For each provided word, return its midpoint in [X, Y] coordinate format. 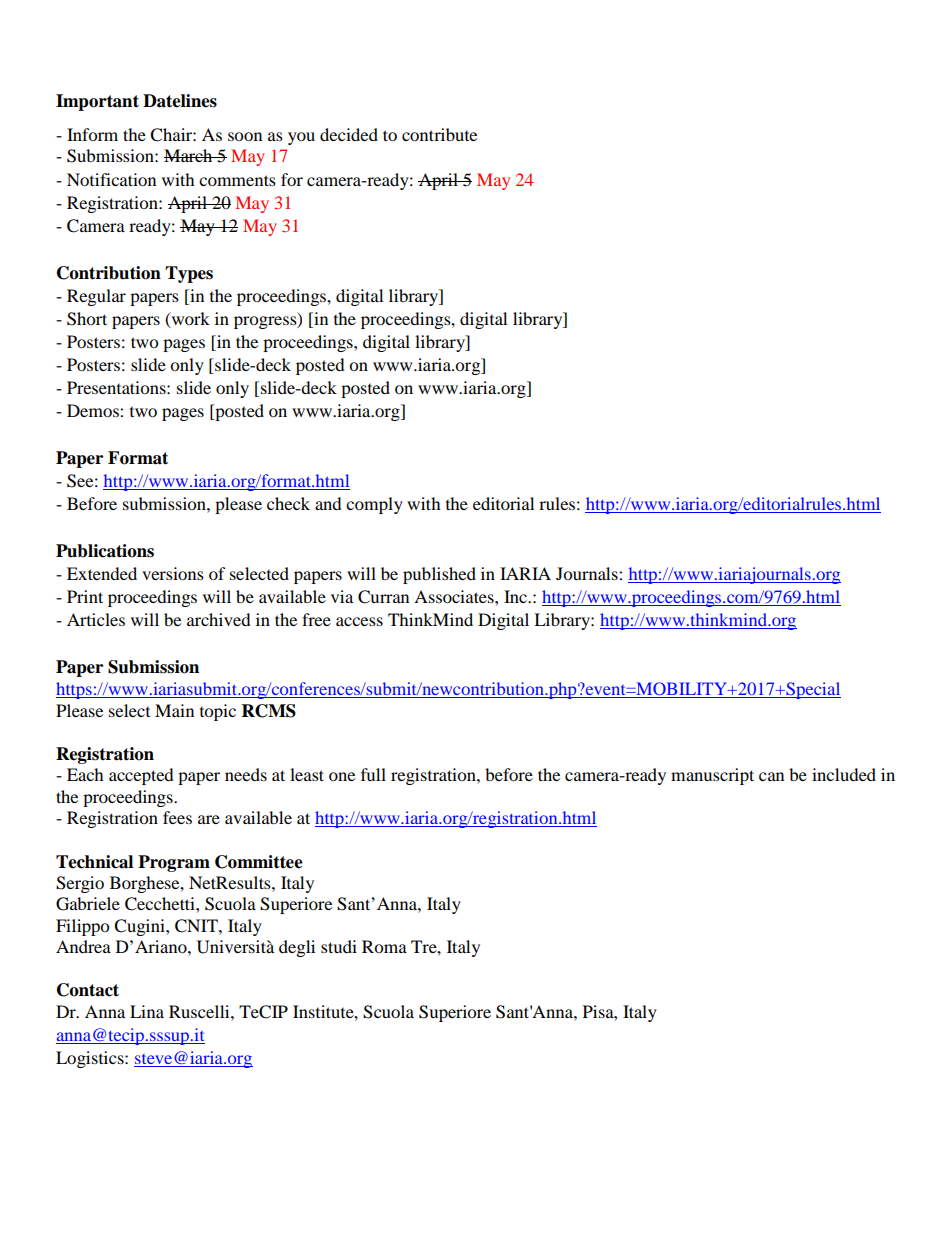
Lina [147, 1011]
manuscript [712, 776]
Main [174, 710]
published [439, 575]
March [189, 155]
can [771, 776]
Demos [94, 410]
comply [374, 505]
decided [349, 134]
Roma [384, 946]
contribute [439, 134]
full [373, 774]
